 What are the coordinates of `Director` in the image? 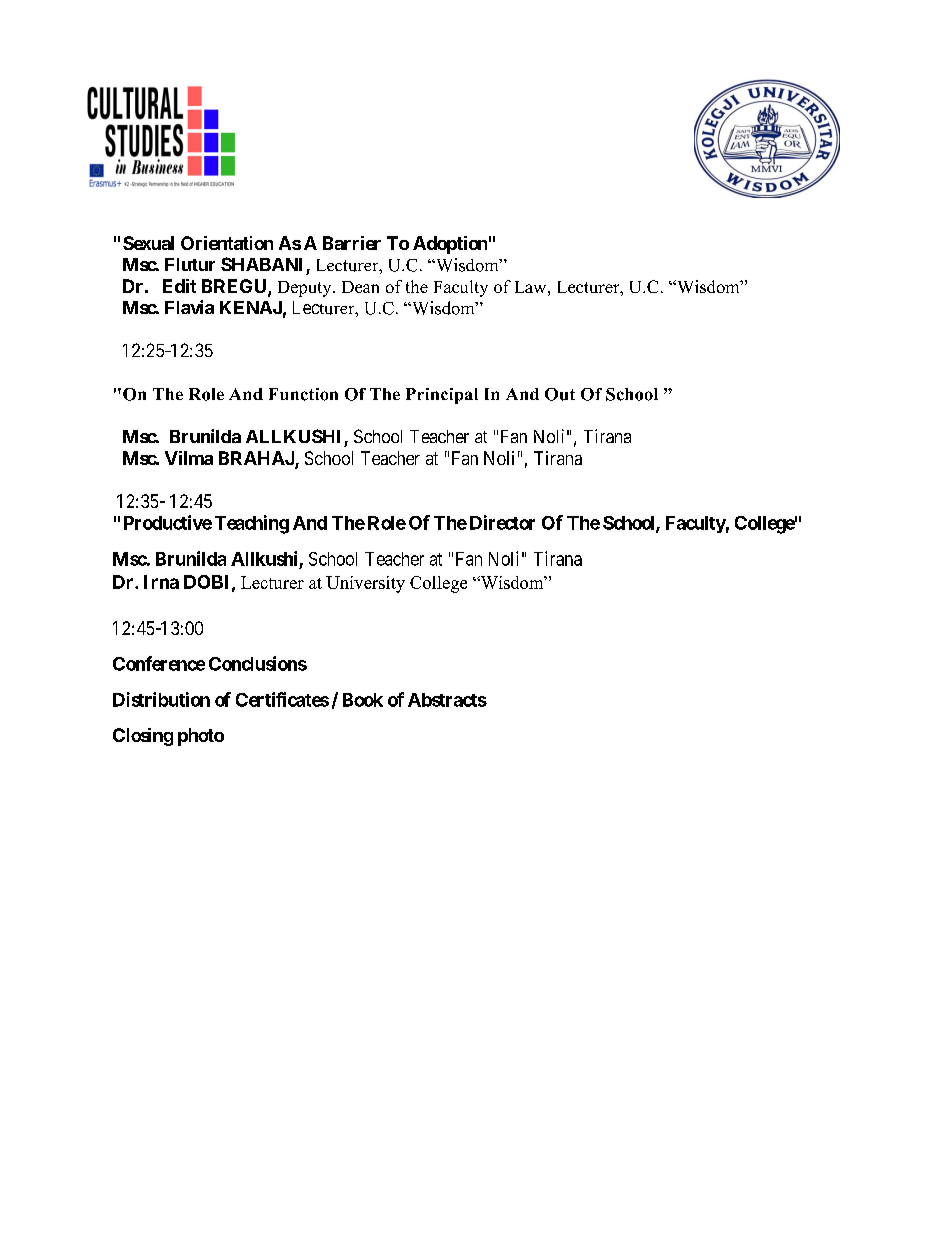 It's located at (502, 522).
